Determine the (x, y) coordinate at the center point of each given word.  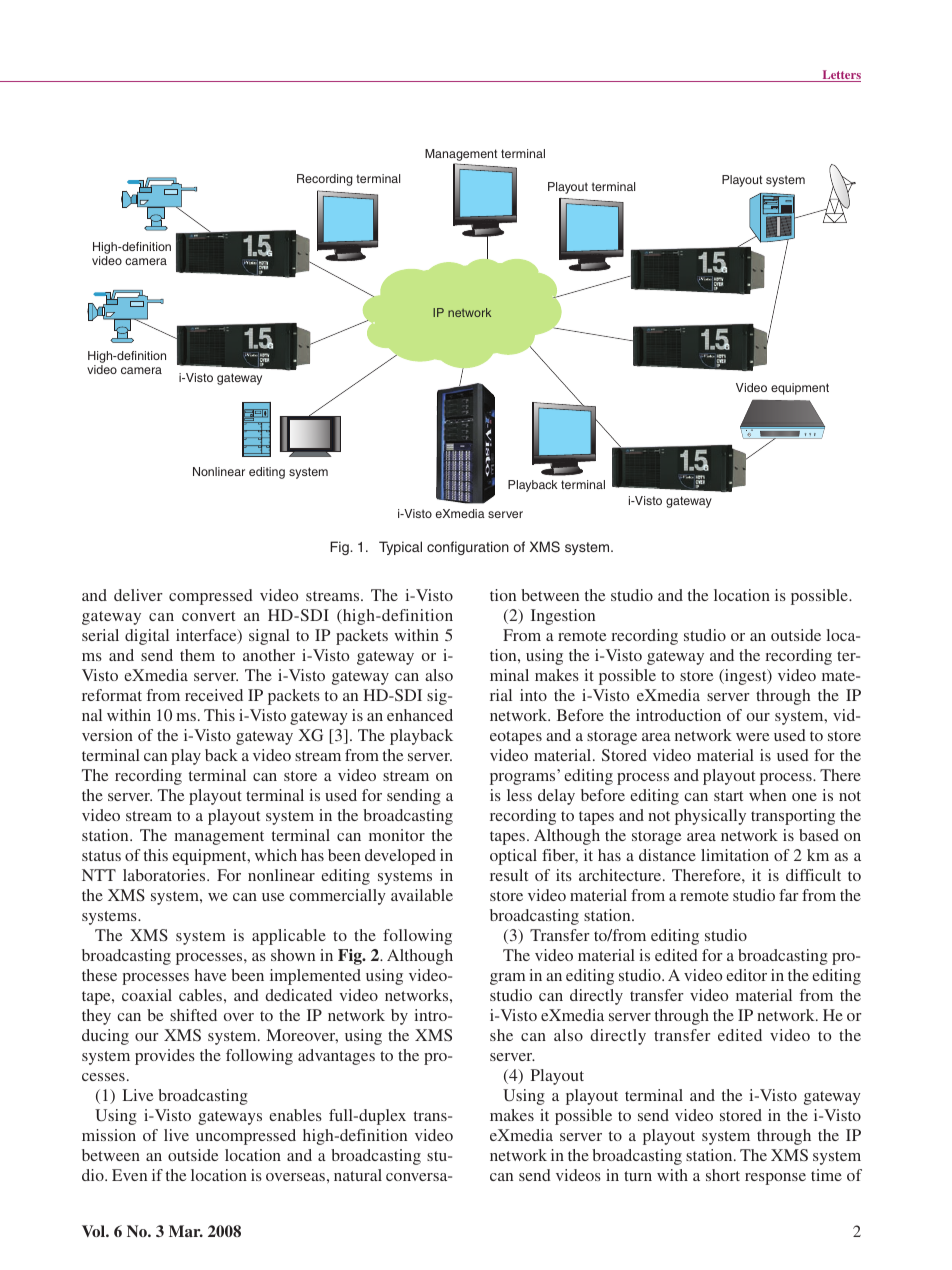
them (197, 655)
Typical (400, 548)
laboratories (165, 875)
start (728, 796)
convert (208, 616)
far (789, 895)
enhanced (420, 715)
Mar (186, 1231)
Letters (840, 76)
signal (269, 637)
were (753, 737)
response (775, 1179)
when (767, 795)
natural (358, 1175)
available (422, 895)
